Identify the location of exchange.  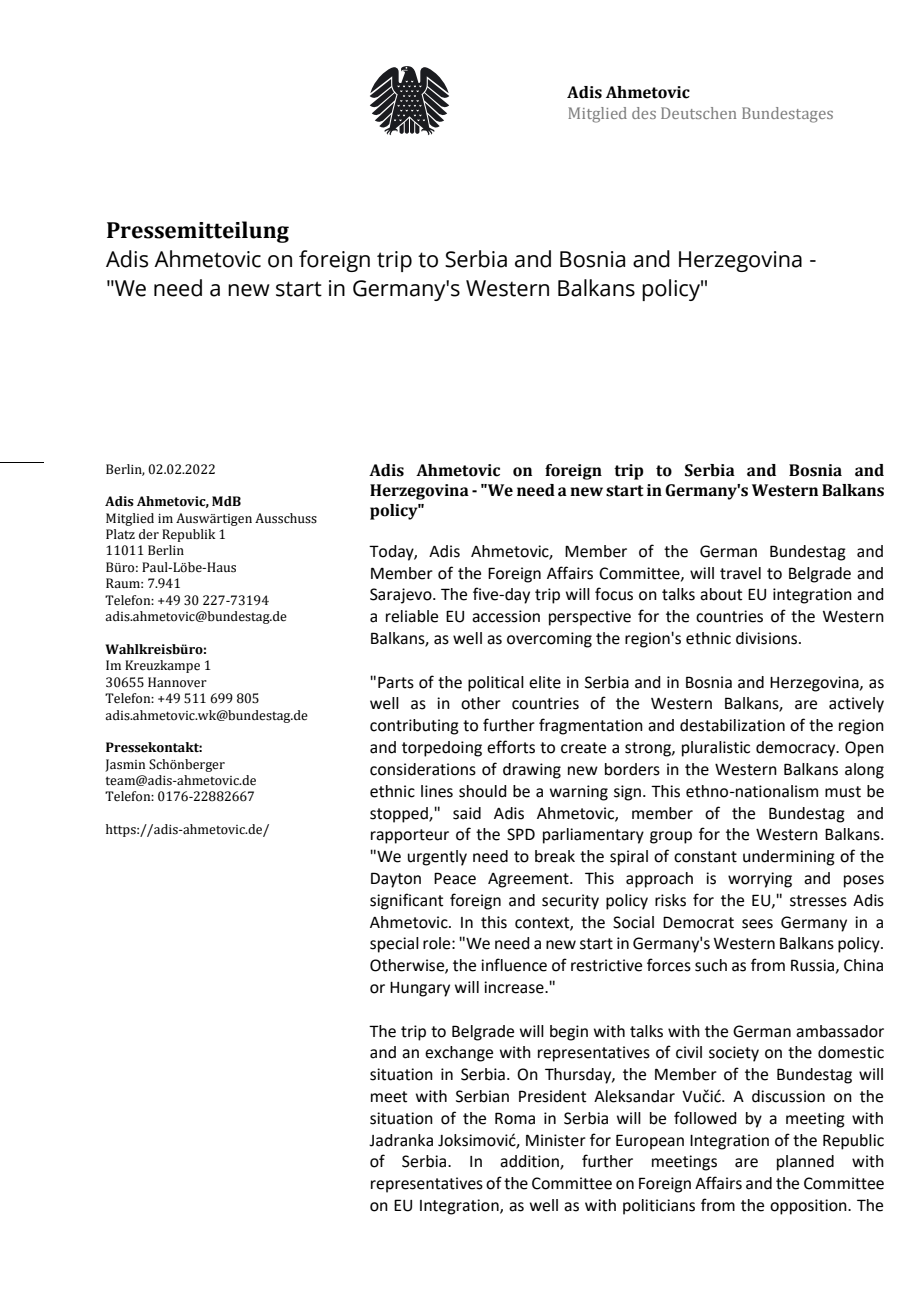
(459, 1054).
